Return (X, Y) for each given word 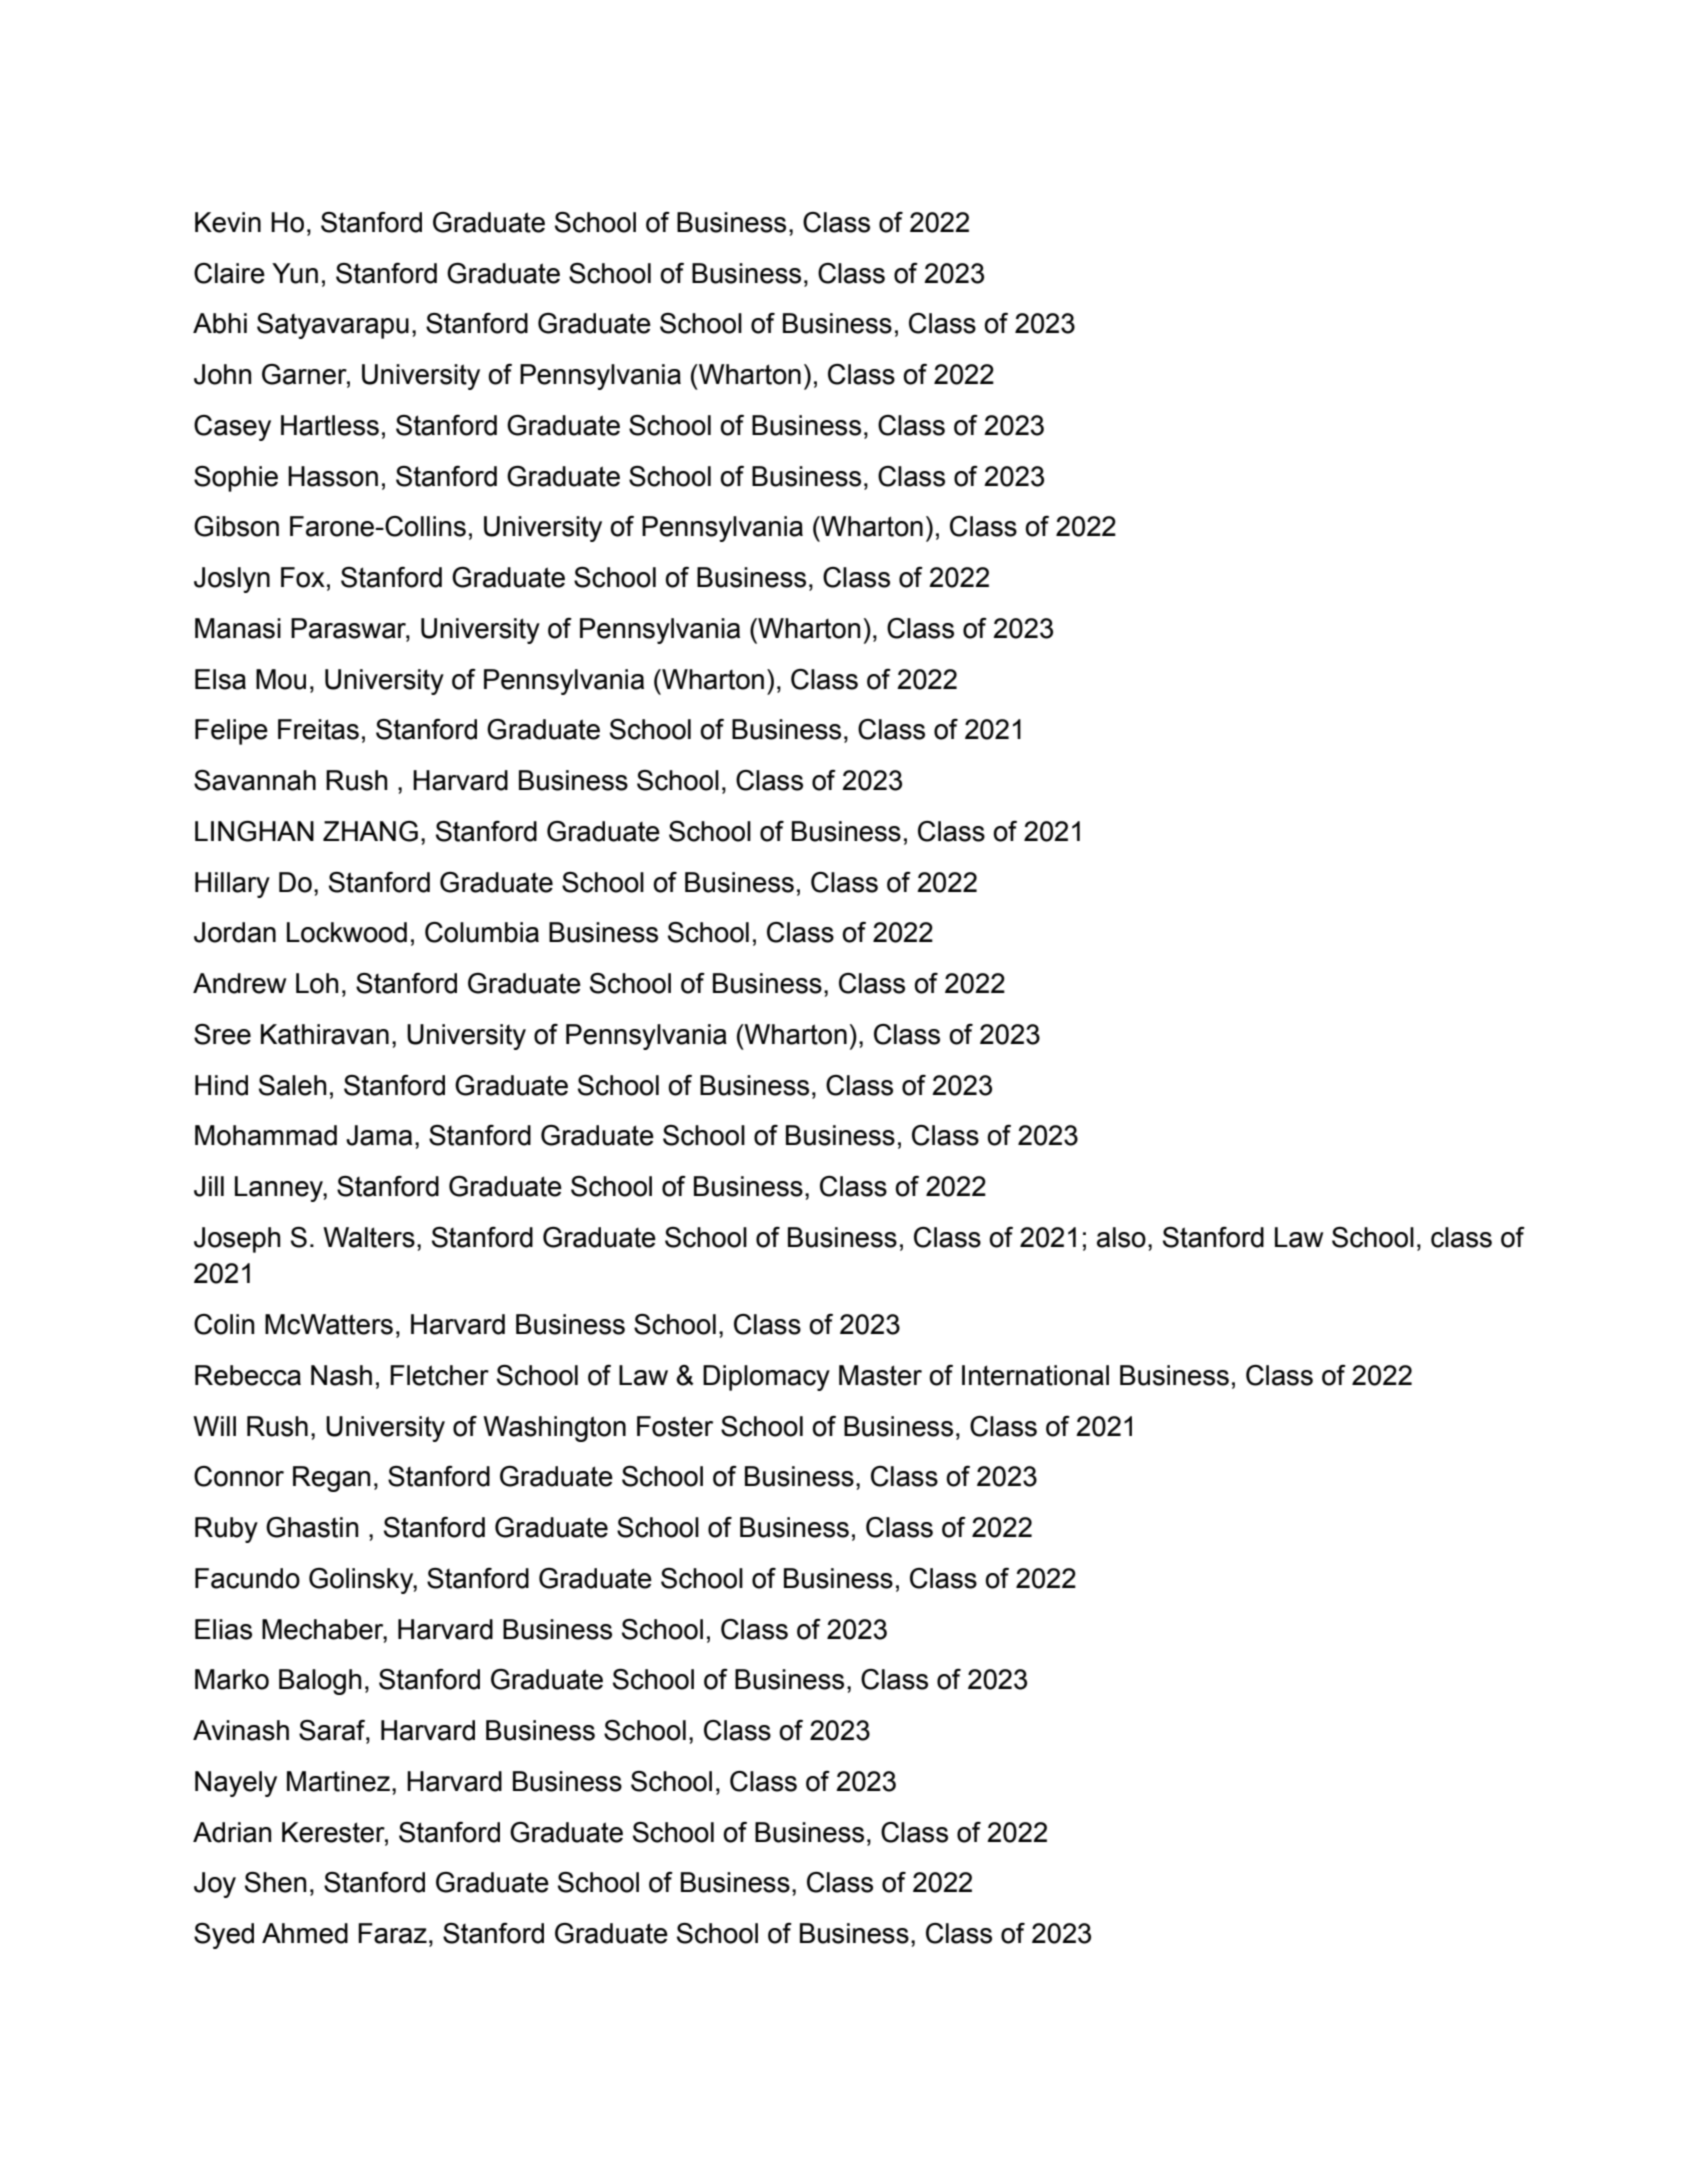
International (1035, 1375)
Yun (295, 273)
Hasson (333, 476)
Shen (275, 1882)
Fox (303, 577)
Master (880, 1375)
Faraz (392, 1933)
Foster (675, 1426)
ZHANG (370, 831)
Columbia (482, 932)
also (1121, 1237)
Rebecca (248, 1375)
